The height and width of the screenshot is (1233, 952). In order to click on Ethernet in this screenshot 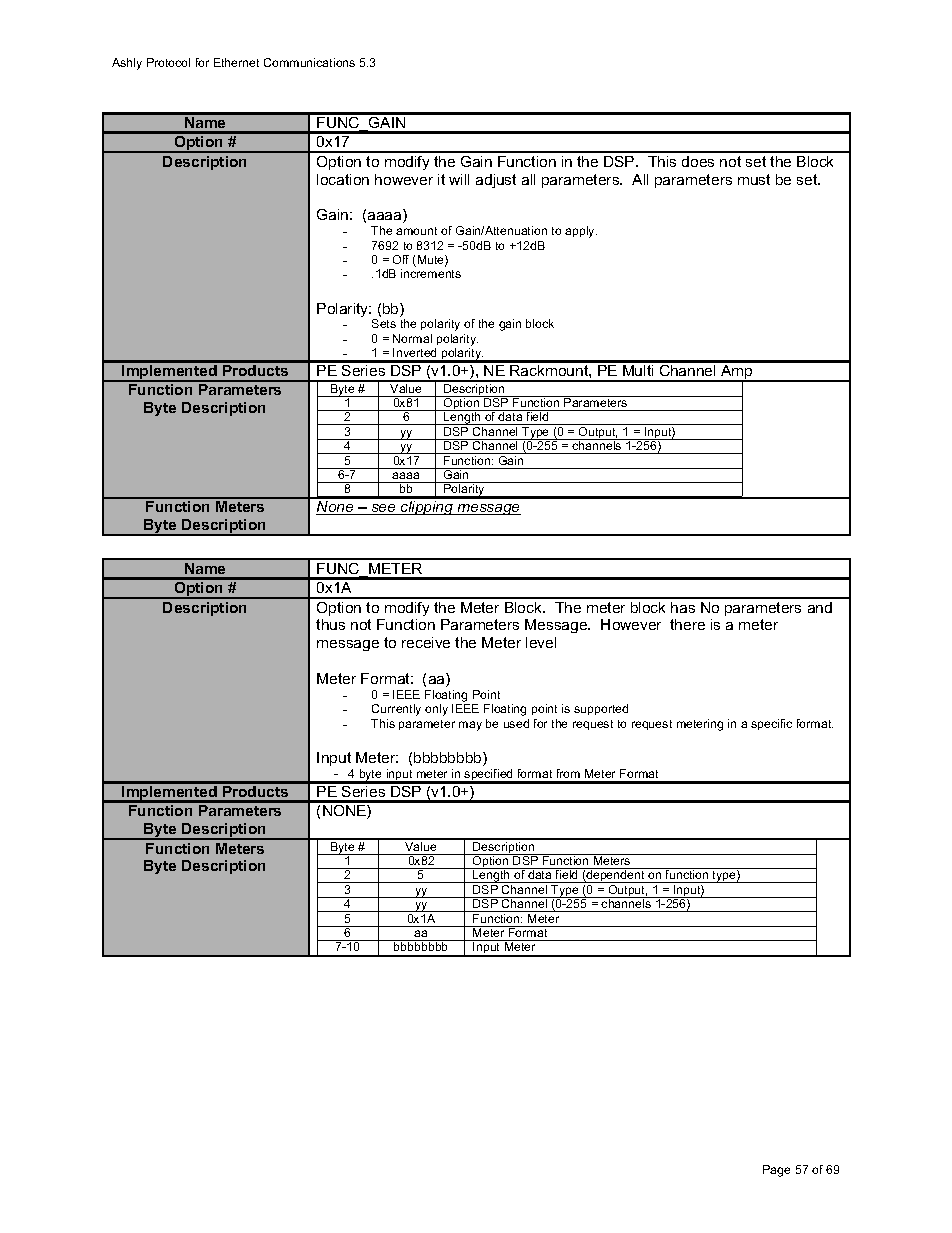, I will do `click(236, 62)`.
